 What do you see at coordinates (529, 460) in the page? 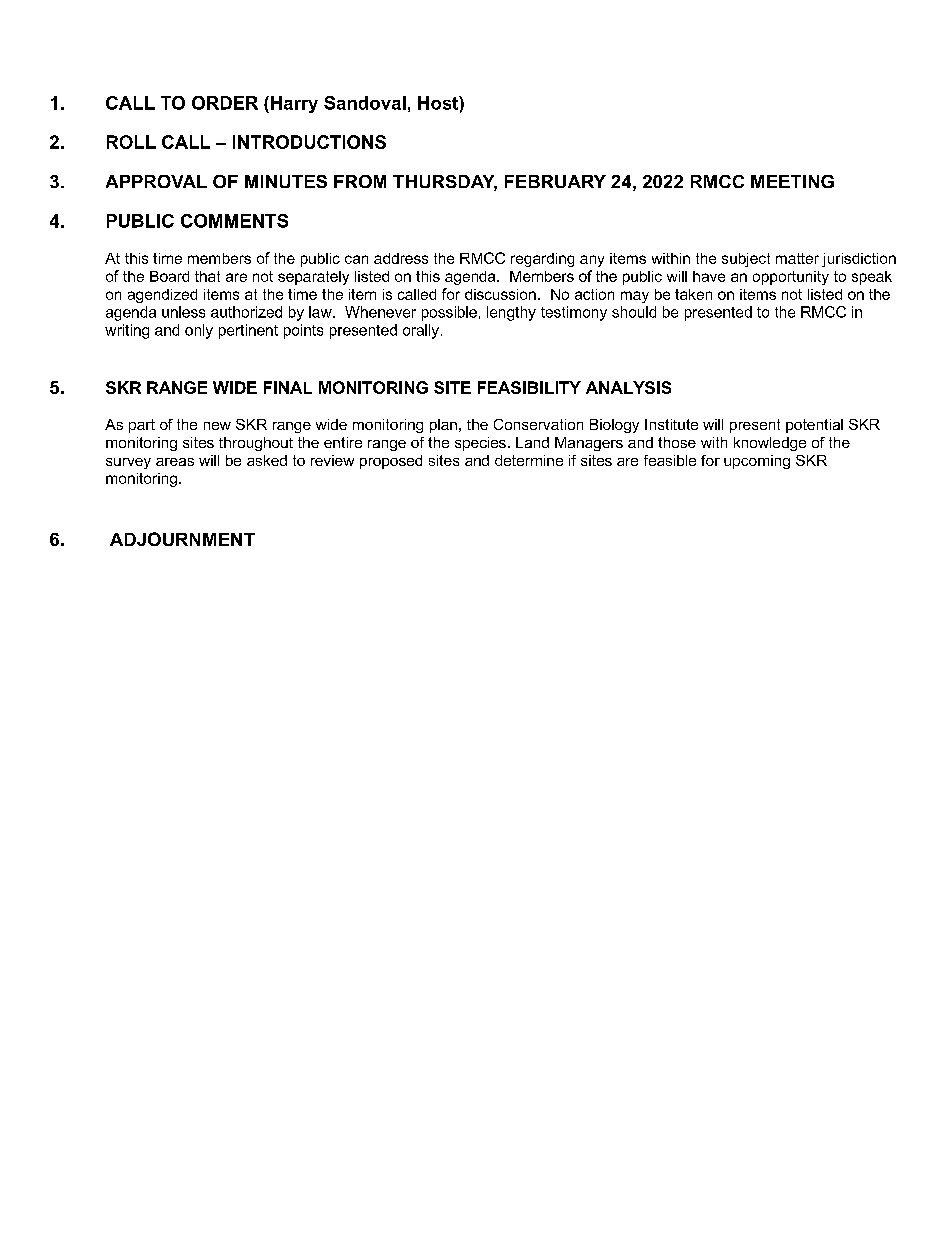
I see `determine` at bounding box center [529, 460].
